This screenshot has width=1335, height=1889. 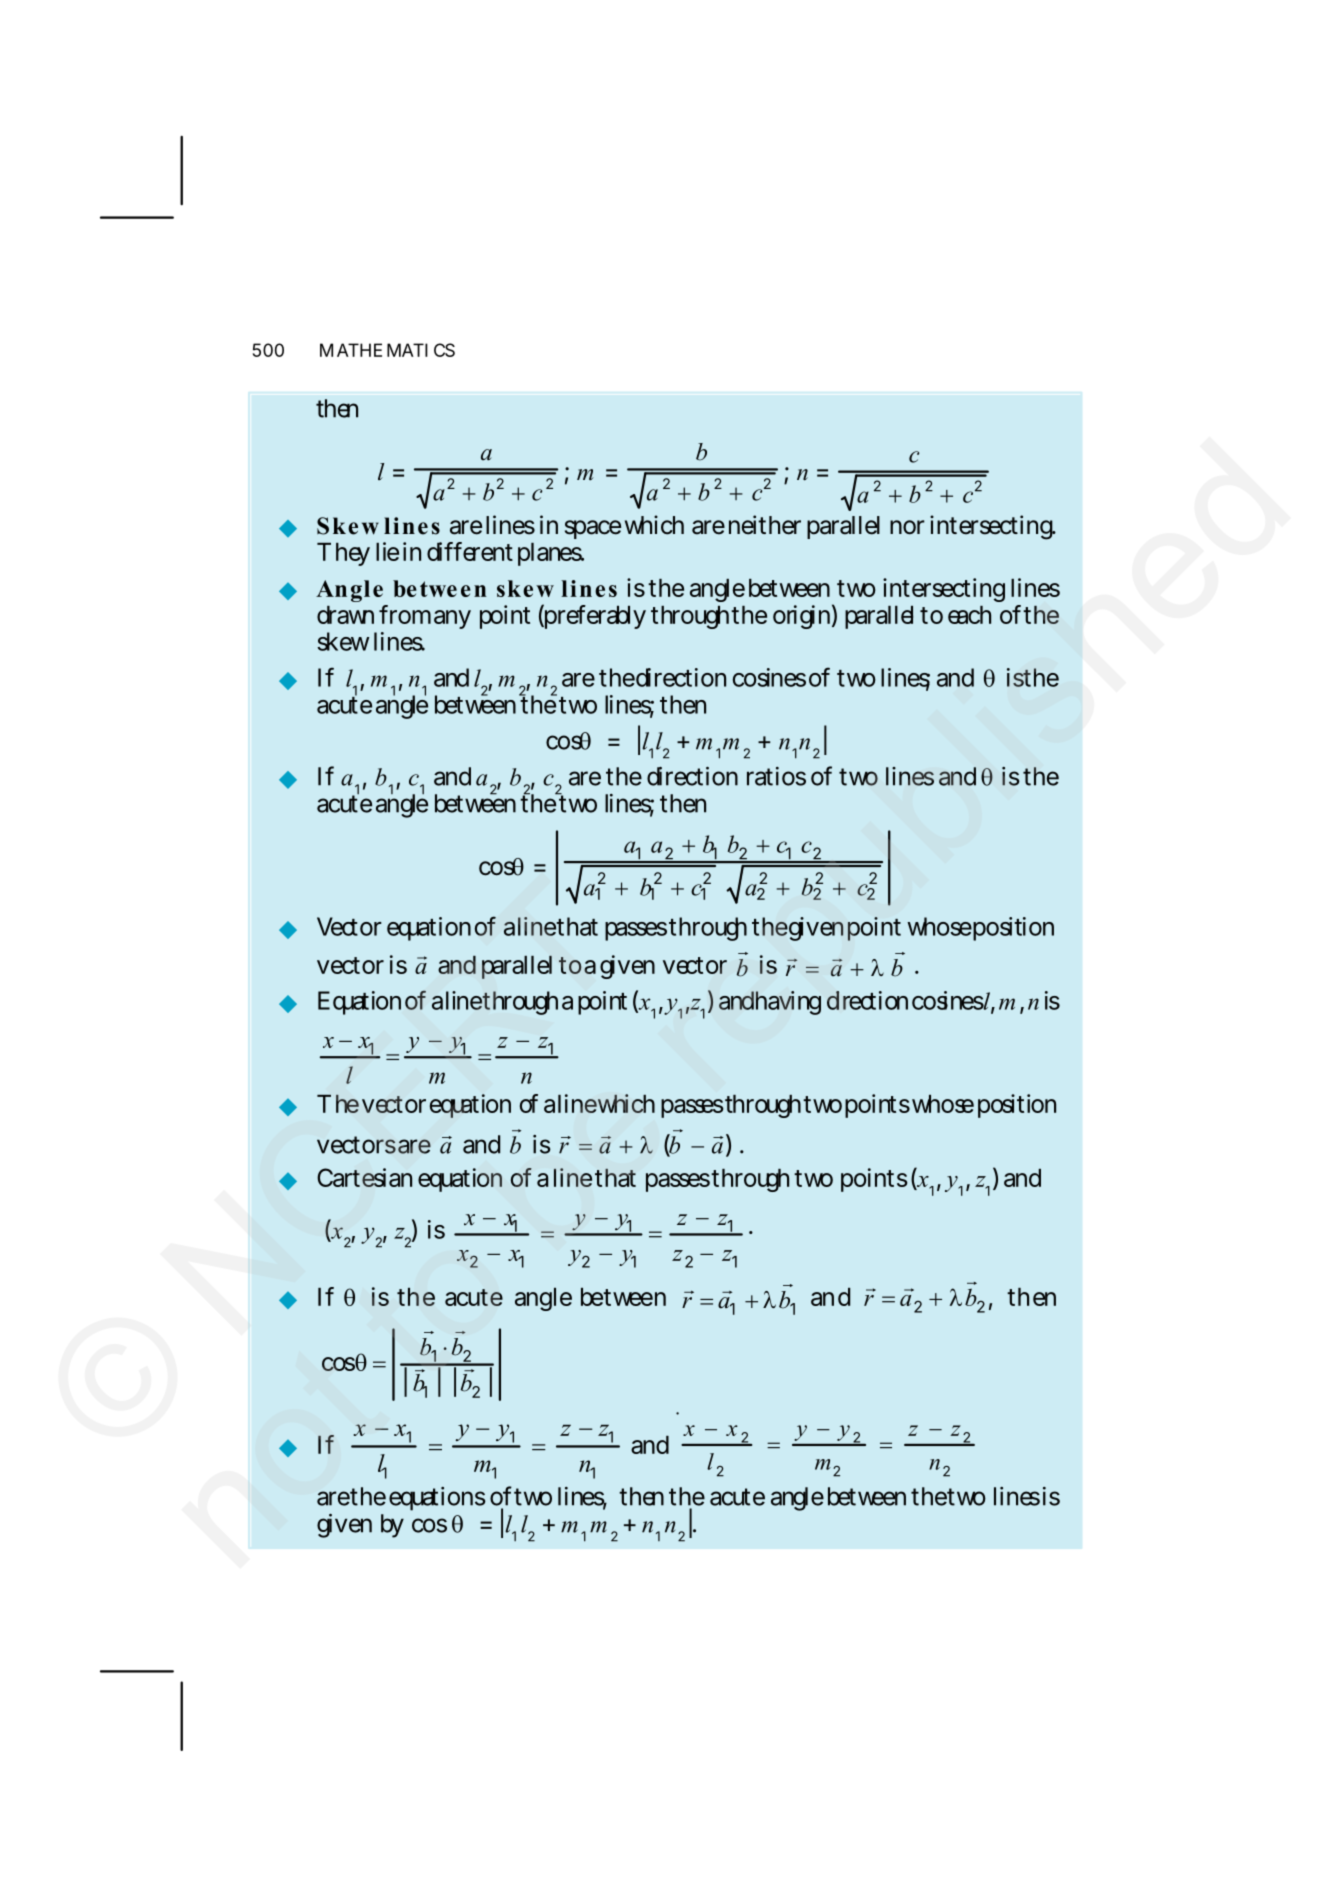 What do you see at coordinates (345, 615) in the screenshot?
I see `drawn` at bounding box center [345, 615].
